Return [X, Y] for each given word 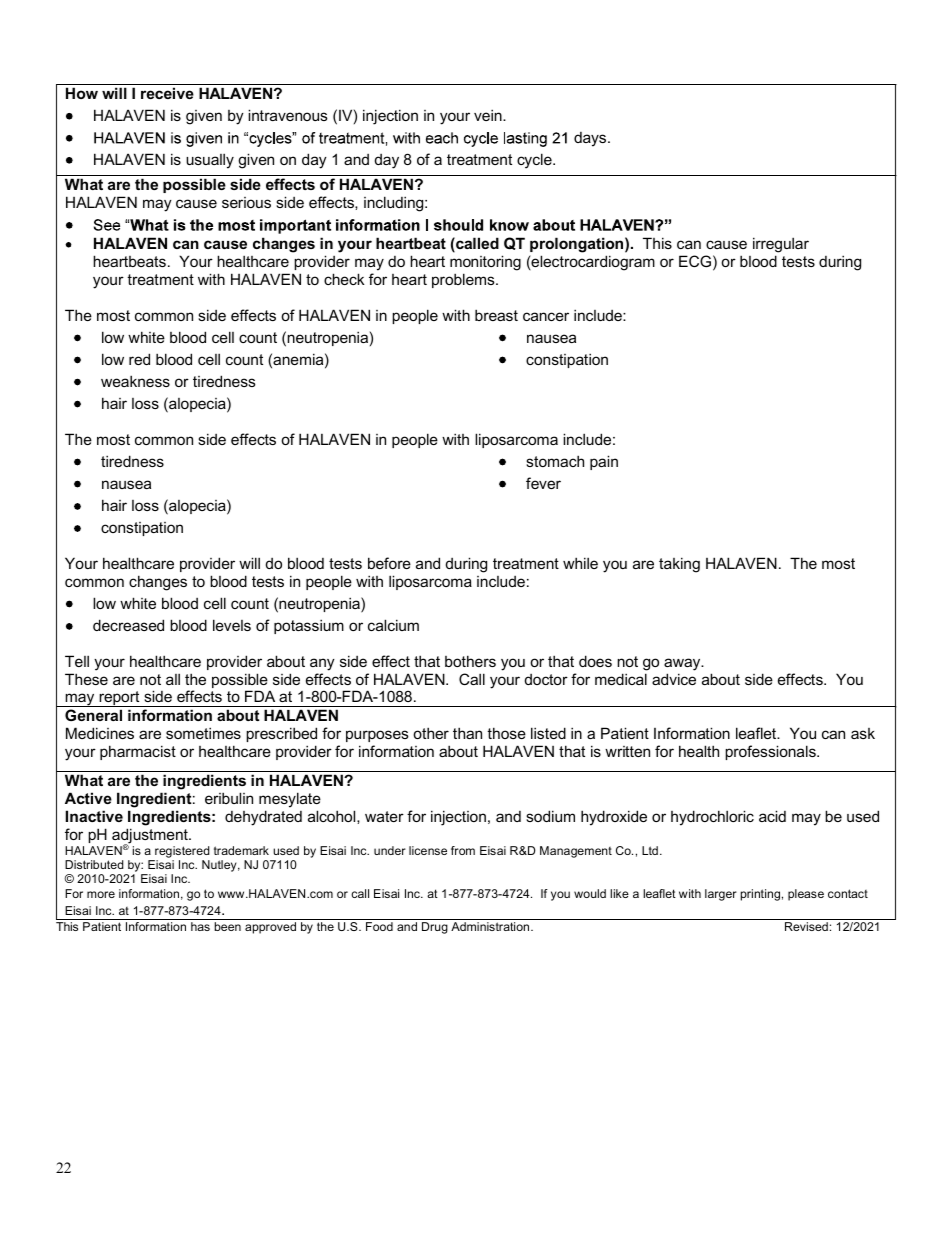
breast [496, 315]
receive [167, 93]
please [806, 895]
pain [604, 462]
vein [489, 115]
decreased [128, 625]
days [591, 139]
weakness [135, 381]
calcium [393, 625]
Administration [491, 926]
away [683, 664]
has [200, 926]
